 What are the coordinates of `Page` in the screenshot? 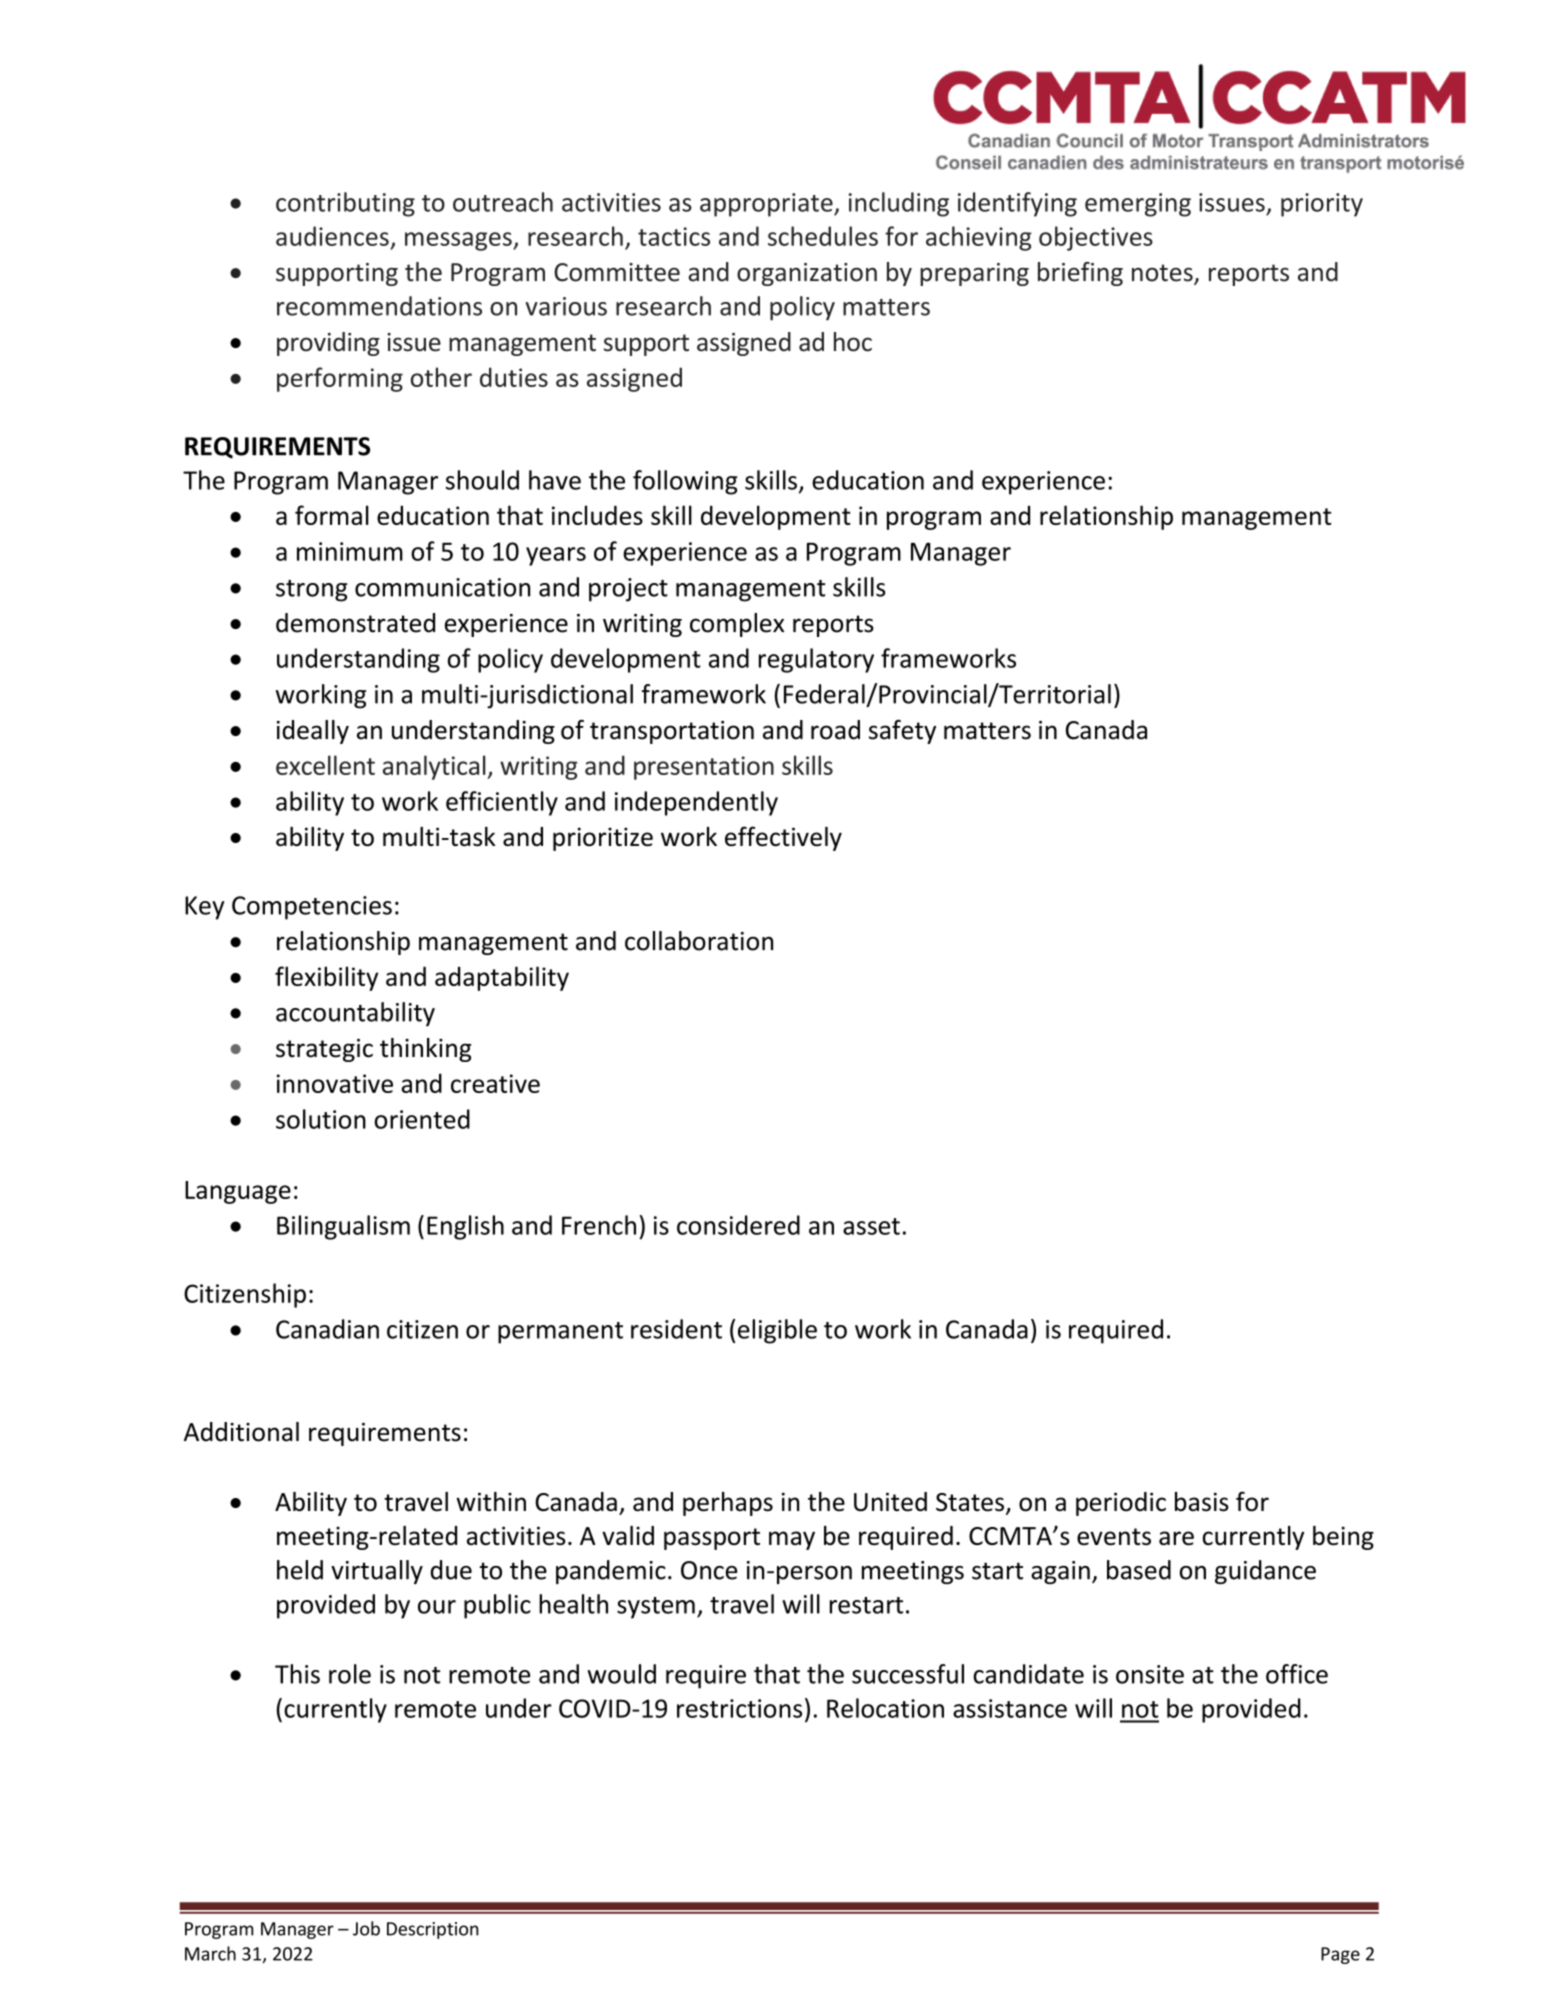 It's located at (1340, 1955).
